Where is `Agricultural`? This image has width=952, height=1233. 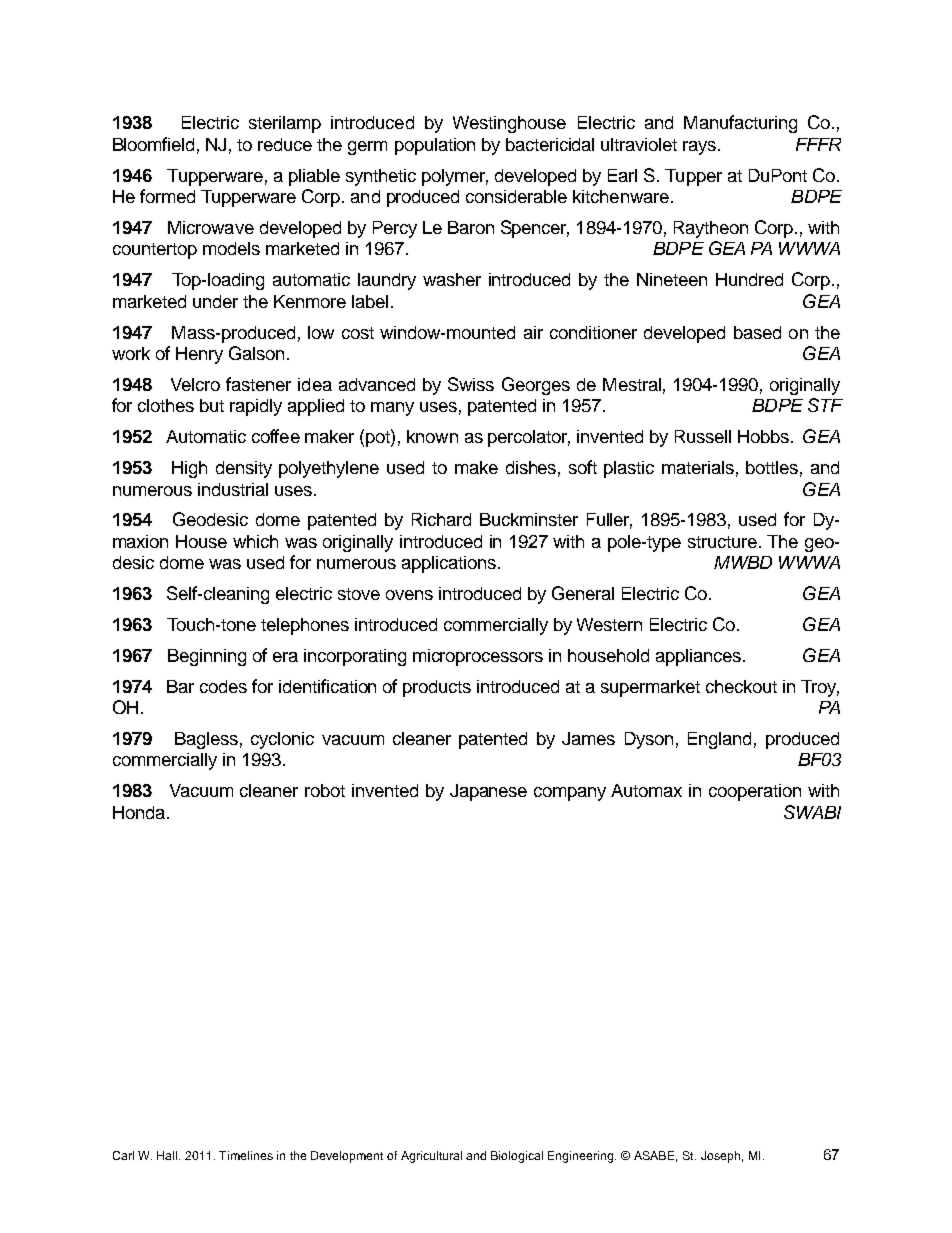 Agricultural is located at coordinates (431, 1157).
